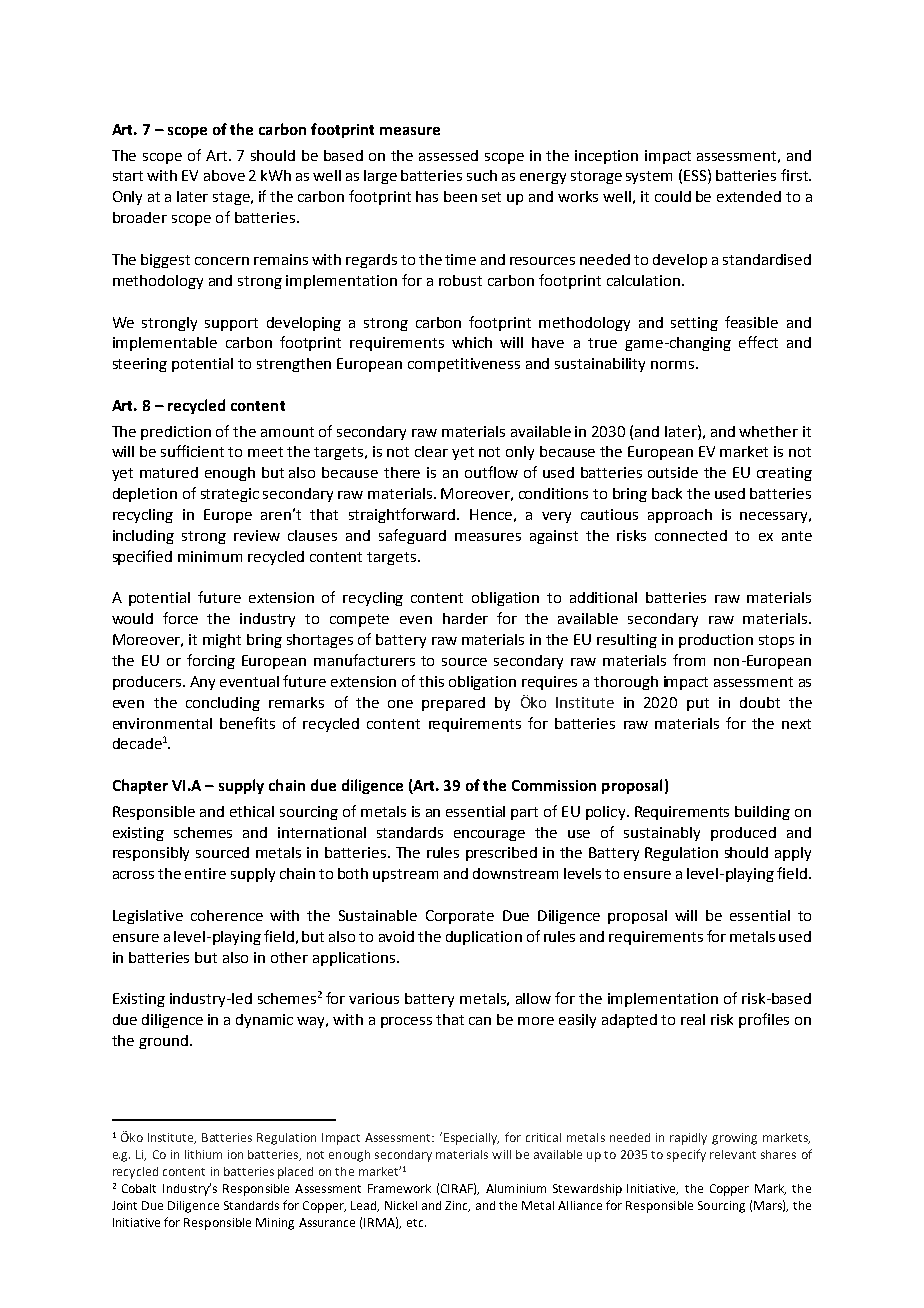  What do you see at coordinates (749, 196) in the document?
I see `extended` at bounding box center [749, 196].
